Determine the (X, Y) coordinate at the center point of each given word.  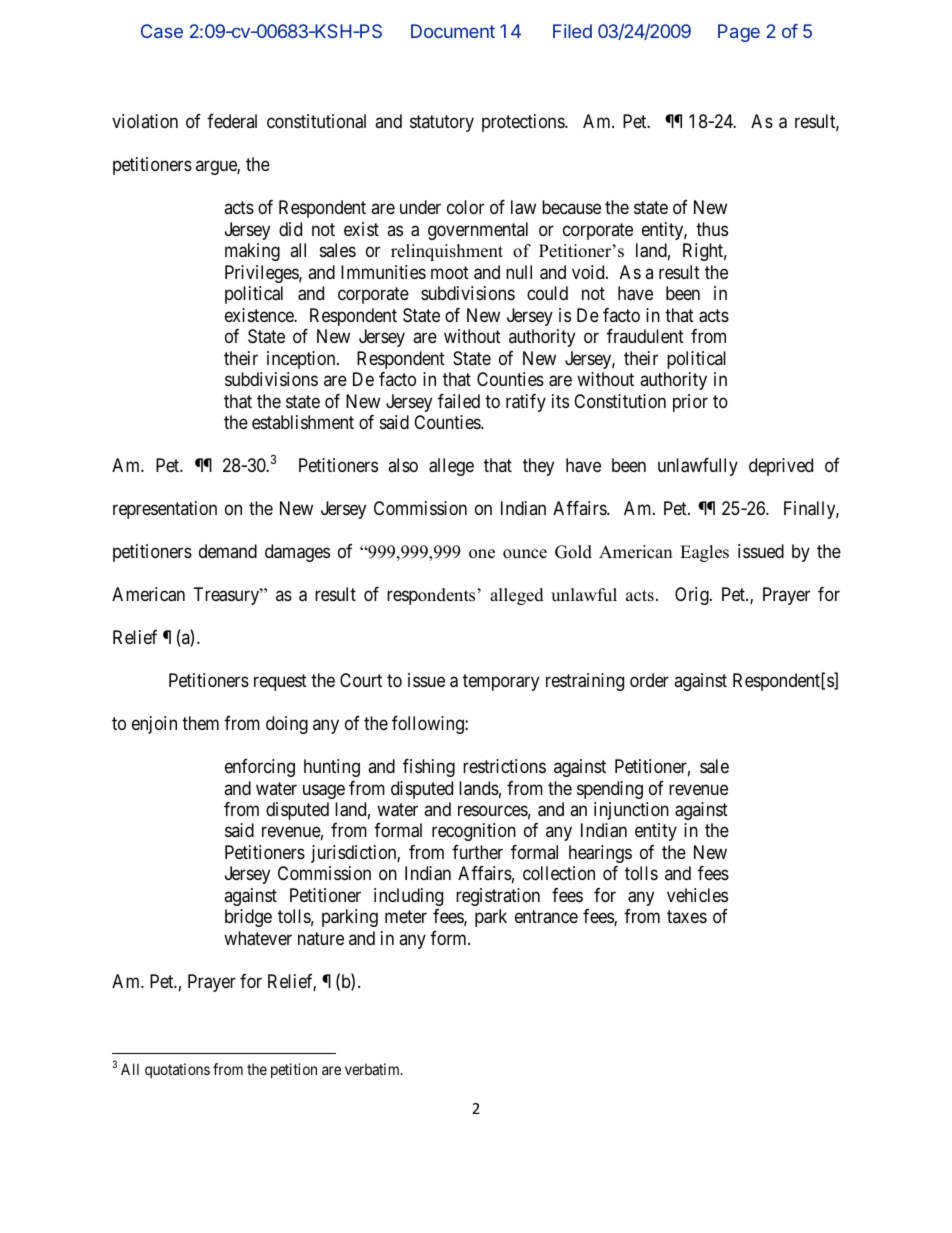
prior (690, 403)
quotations (177, 1070)
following (429, 725)
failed (459, 401)
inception (302, 360)
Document (453, 31)
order (649, 680)
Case (162, 31)
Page (739, 33)
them (200, 723)
